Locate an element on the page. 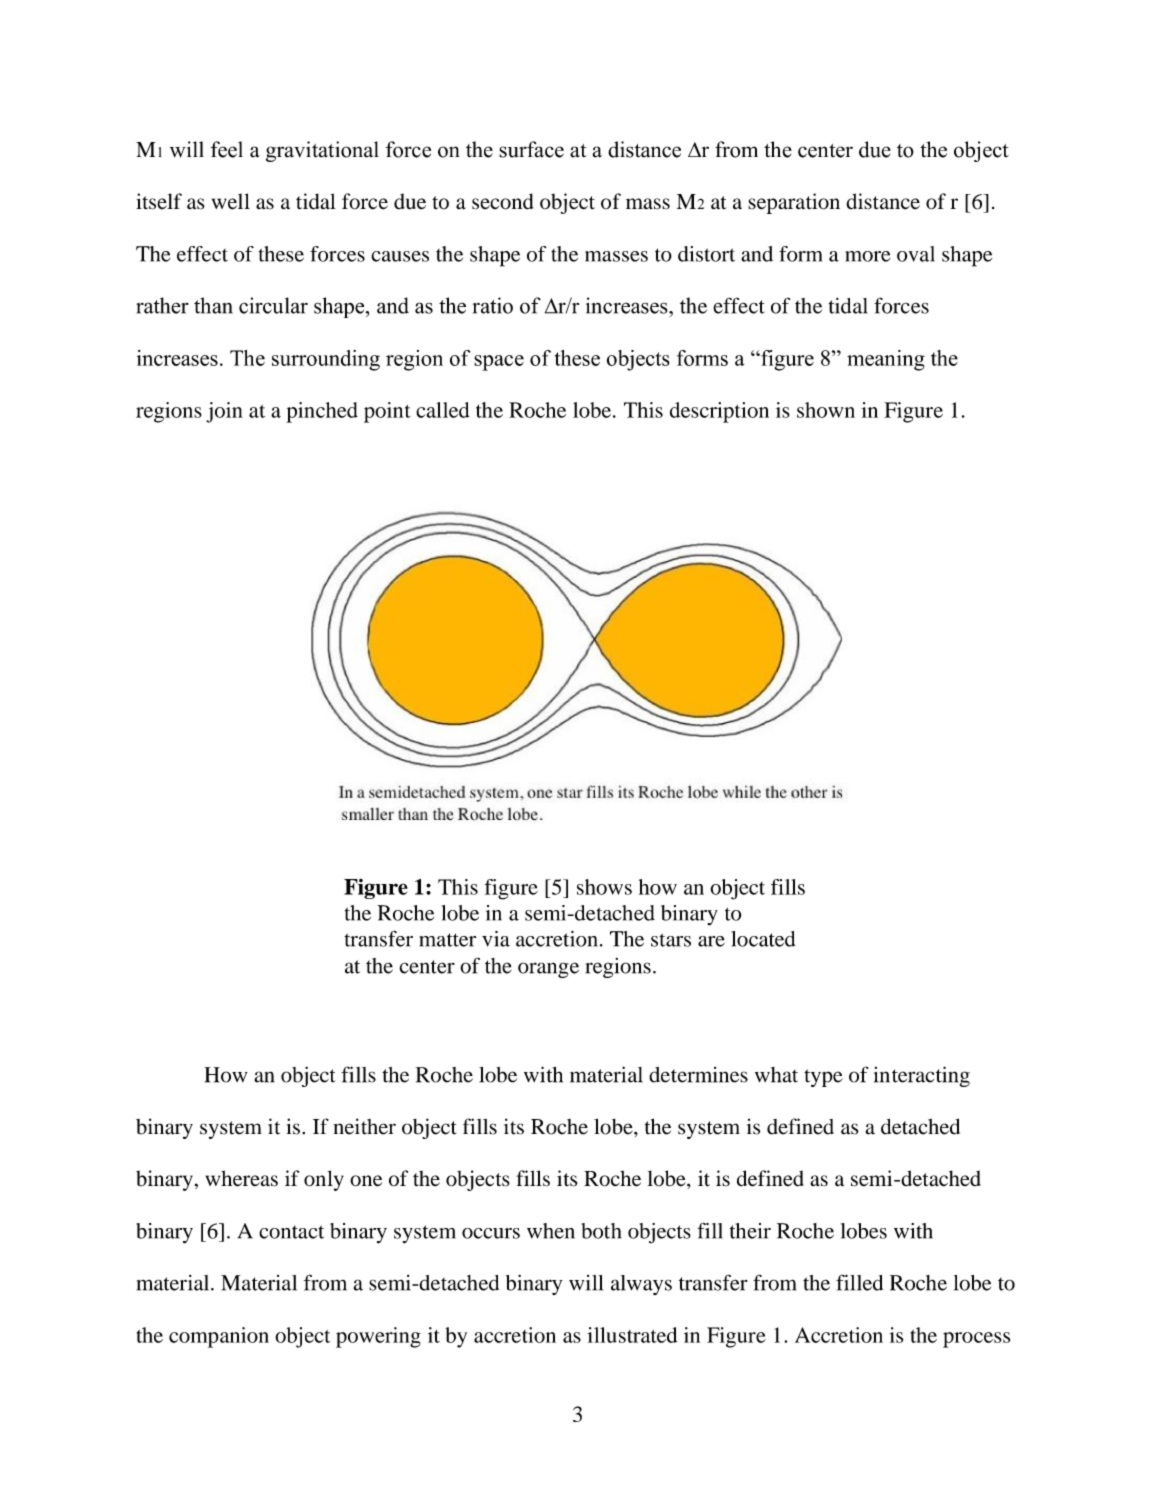  shown is located at coordinates (826, 410).
